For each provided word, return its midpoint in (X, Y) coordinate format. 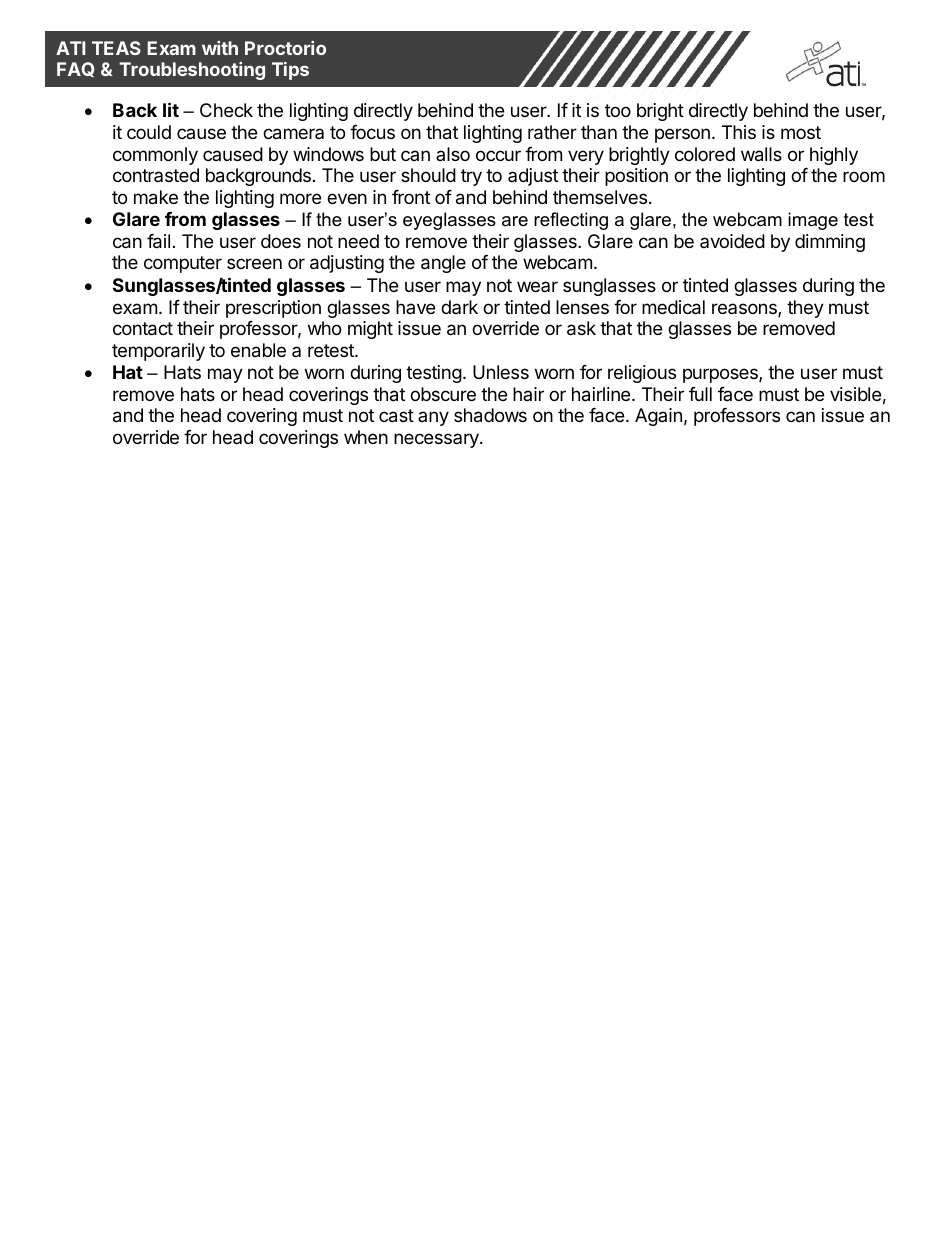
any (433, 418)
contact (143, 329)
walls (761, 154)
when (366, 437)
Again (658, 417)
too (618, 110)
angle (443, 264)
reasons (745, 310)
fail (158, 241)
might (370, 330)
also (453, 154)
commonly (155, 156)
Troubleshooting (192, 71)
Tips (290, 71)
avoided (732, 241)
